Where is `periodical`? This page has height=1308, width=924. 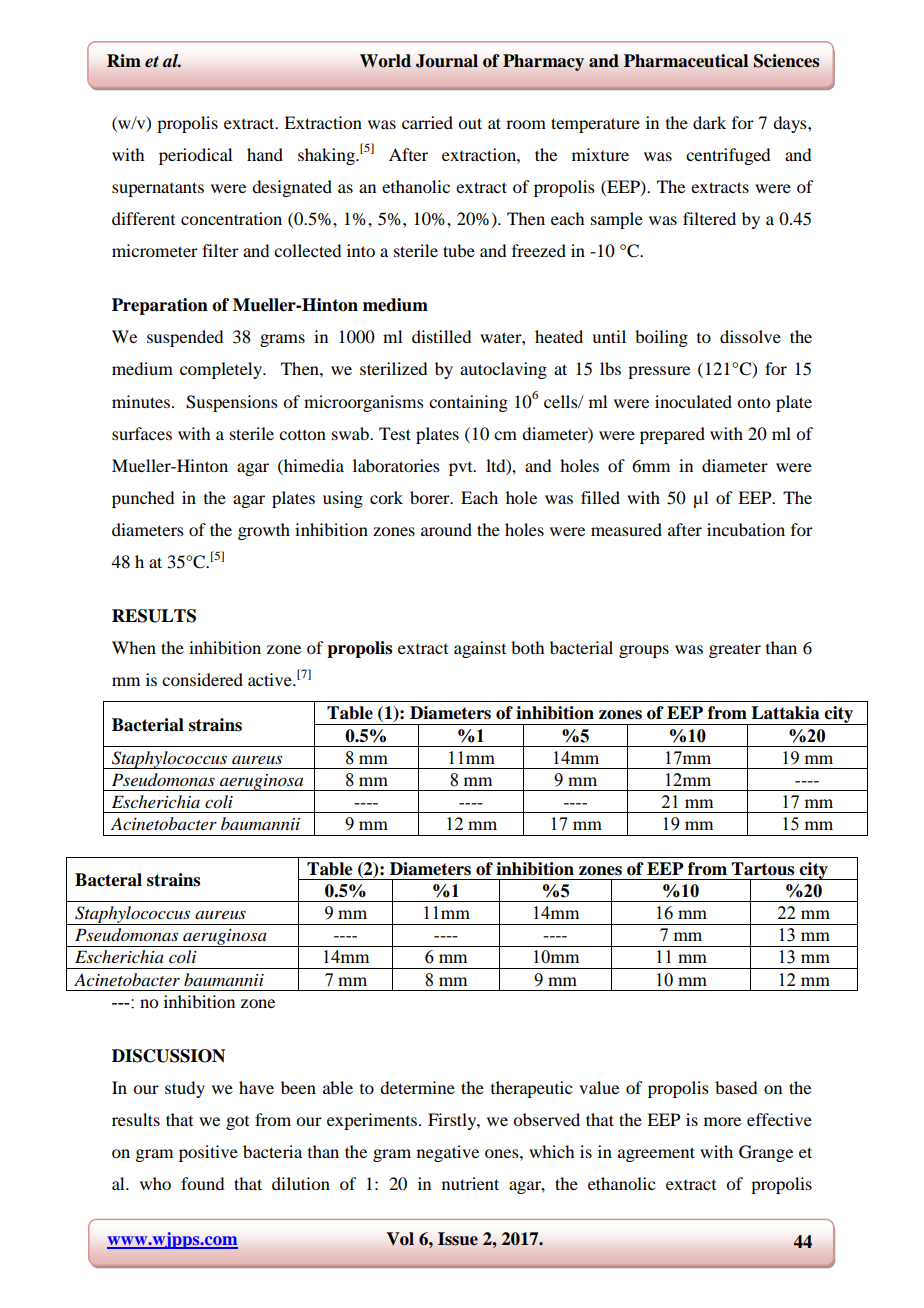 periodical is located at coordinates (195, 156).
